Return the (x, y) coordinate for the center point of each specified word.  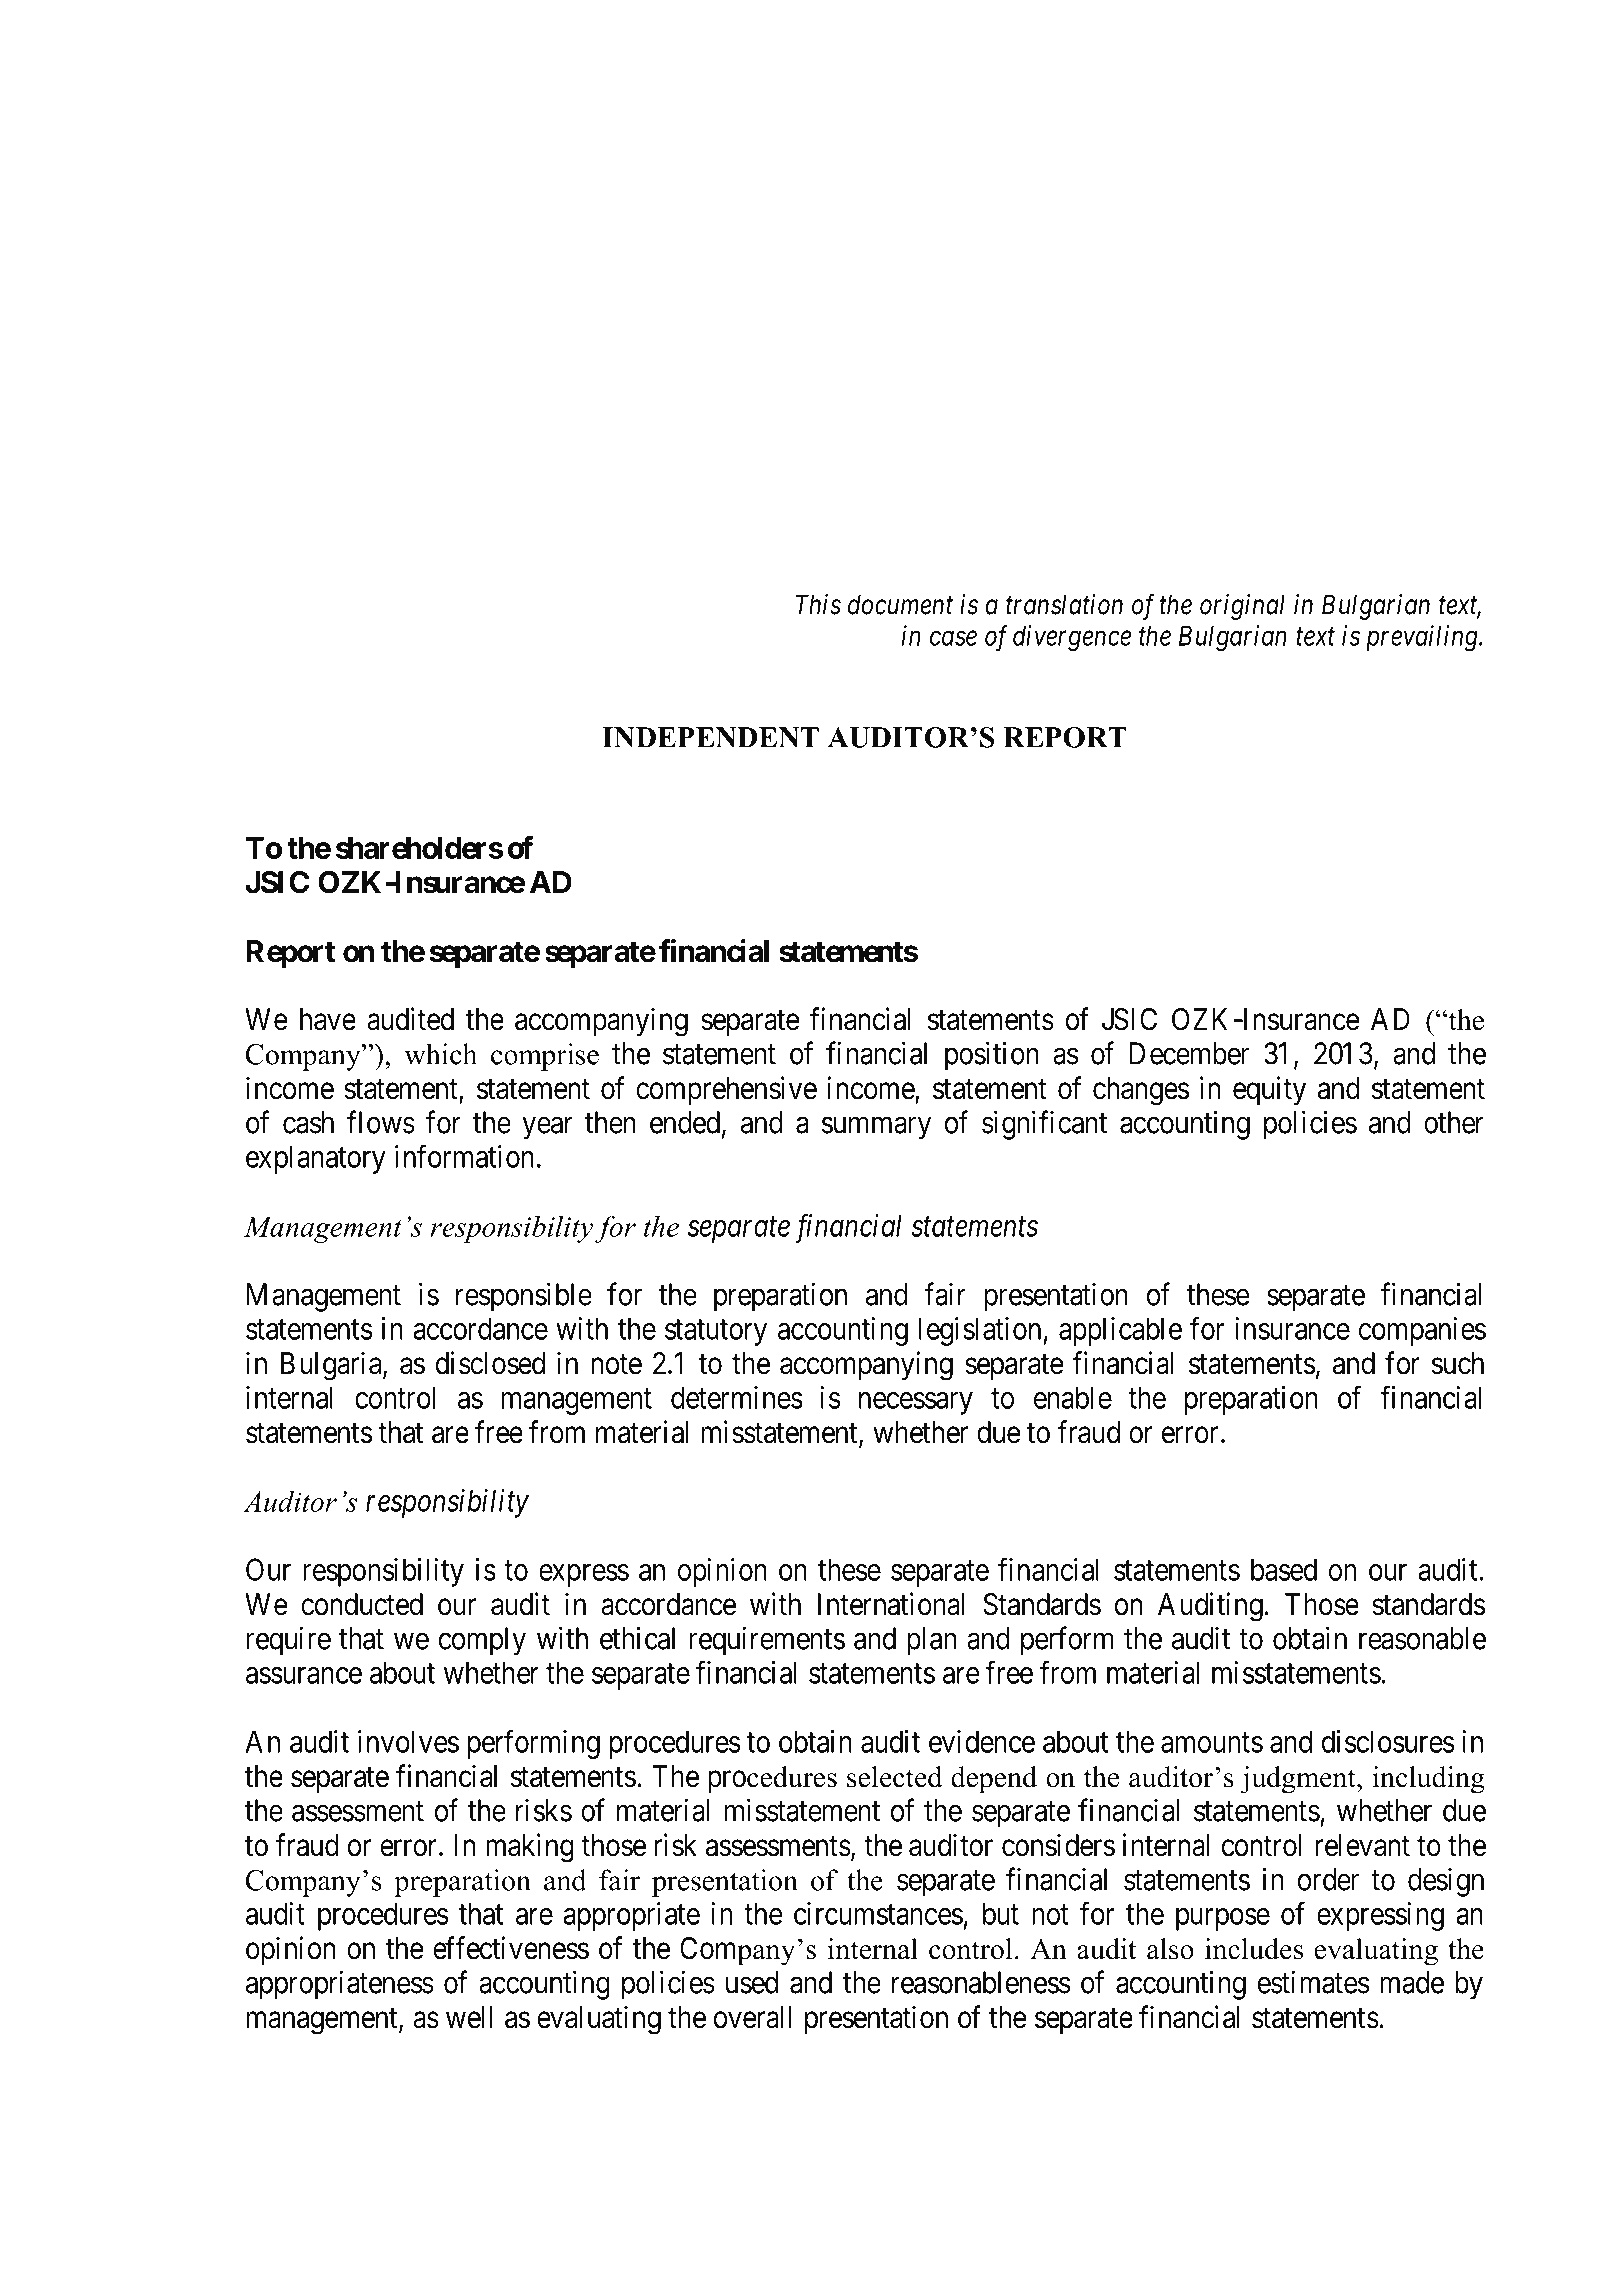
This (818, 604)
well (469, 2017)
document (900, 604)
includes (1254, 1949)
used (752, 1982)
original (1242, 607)
